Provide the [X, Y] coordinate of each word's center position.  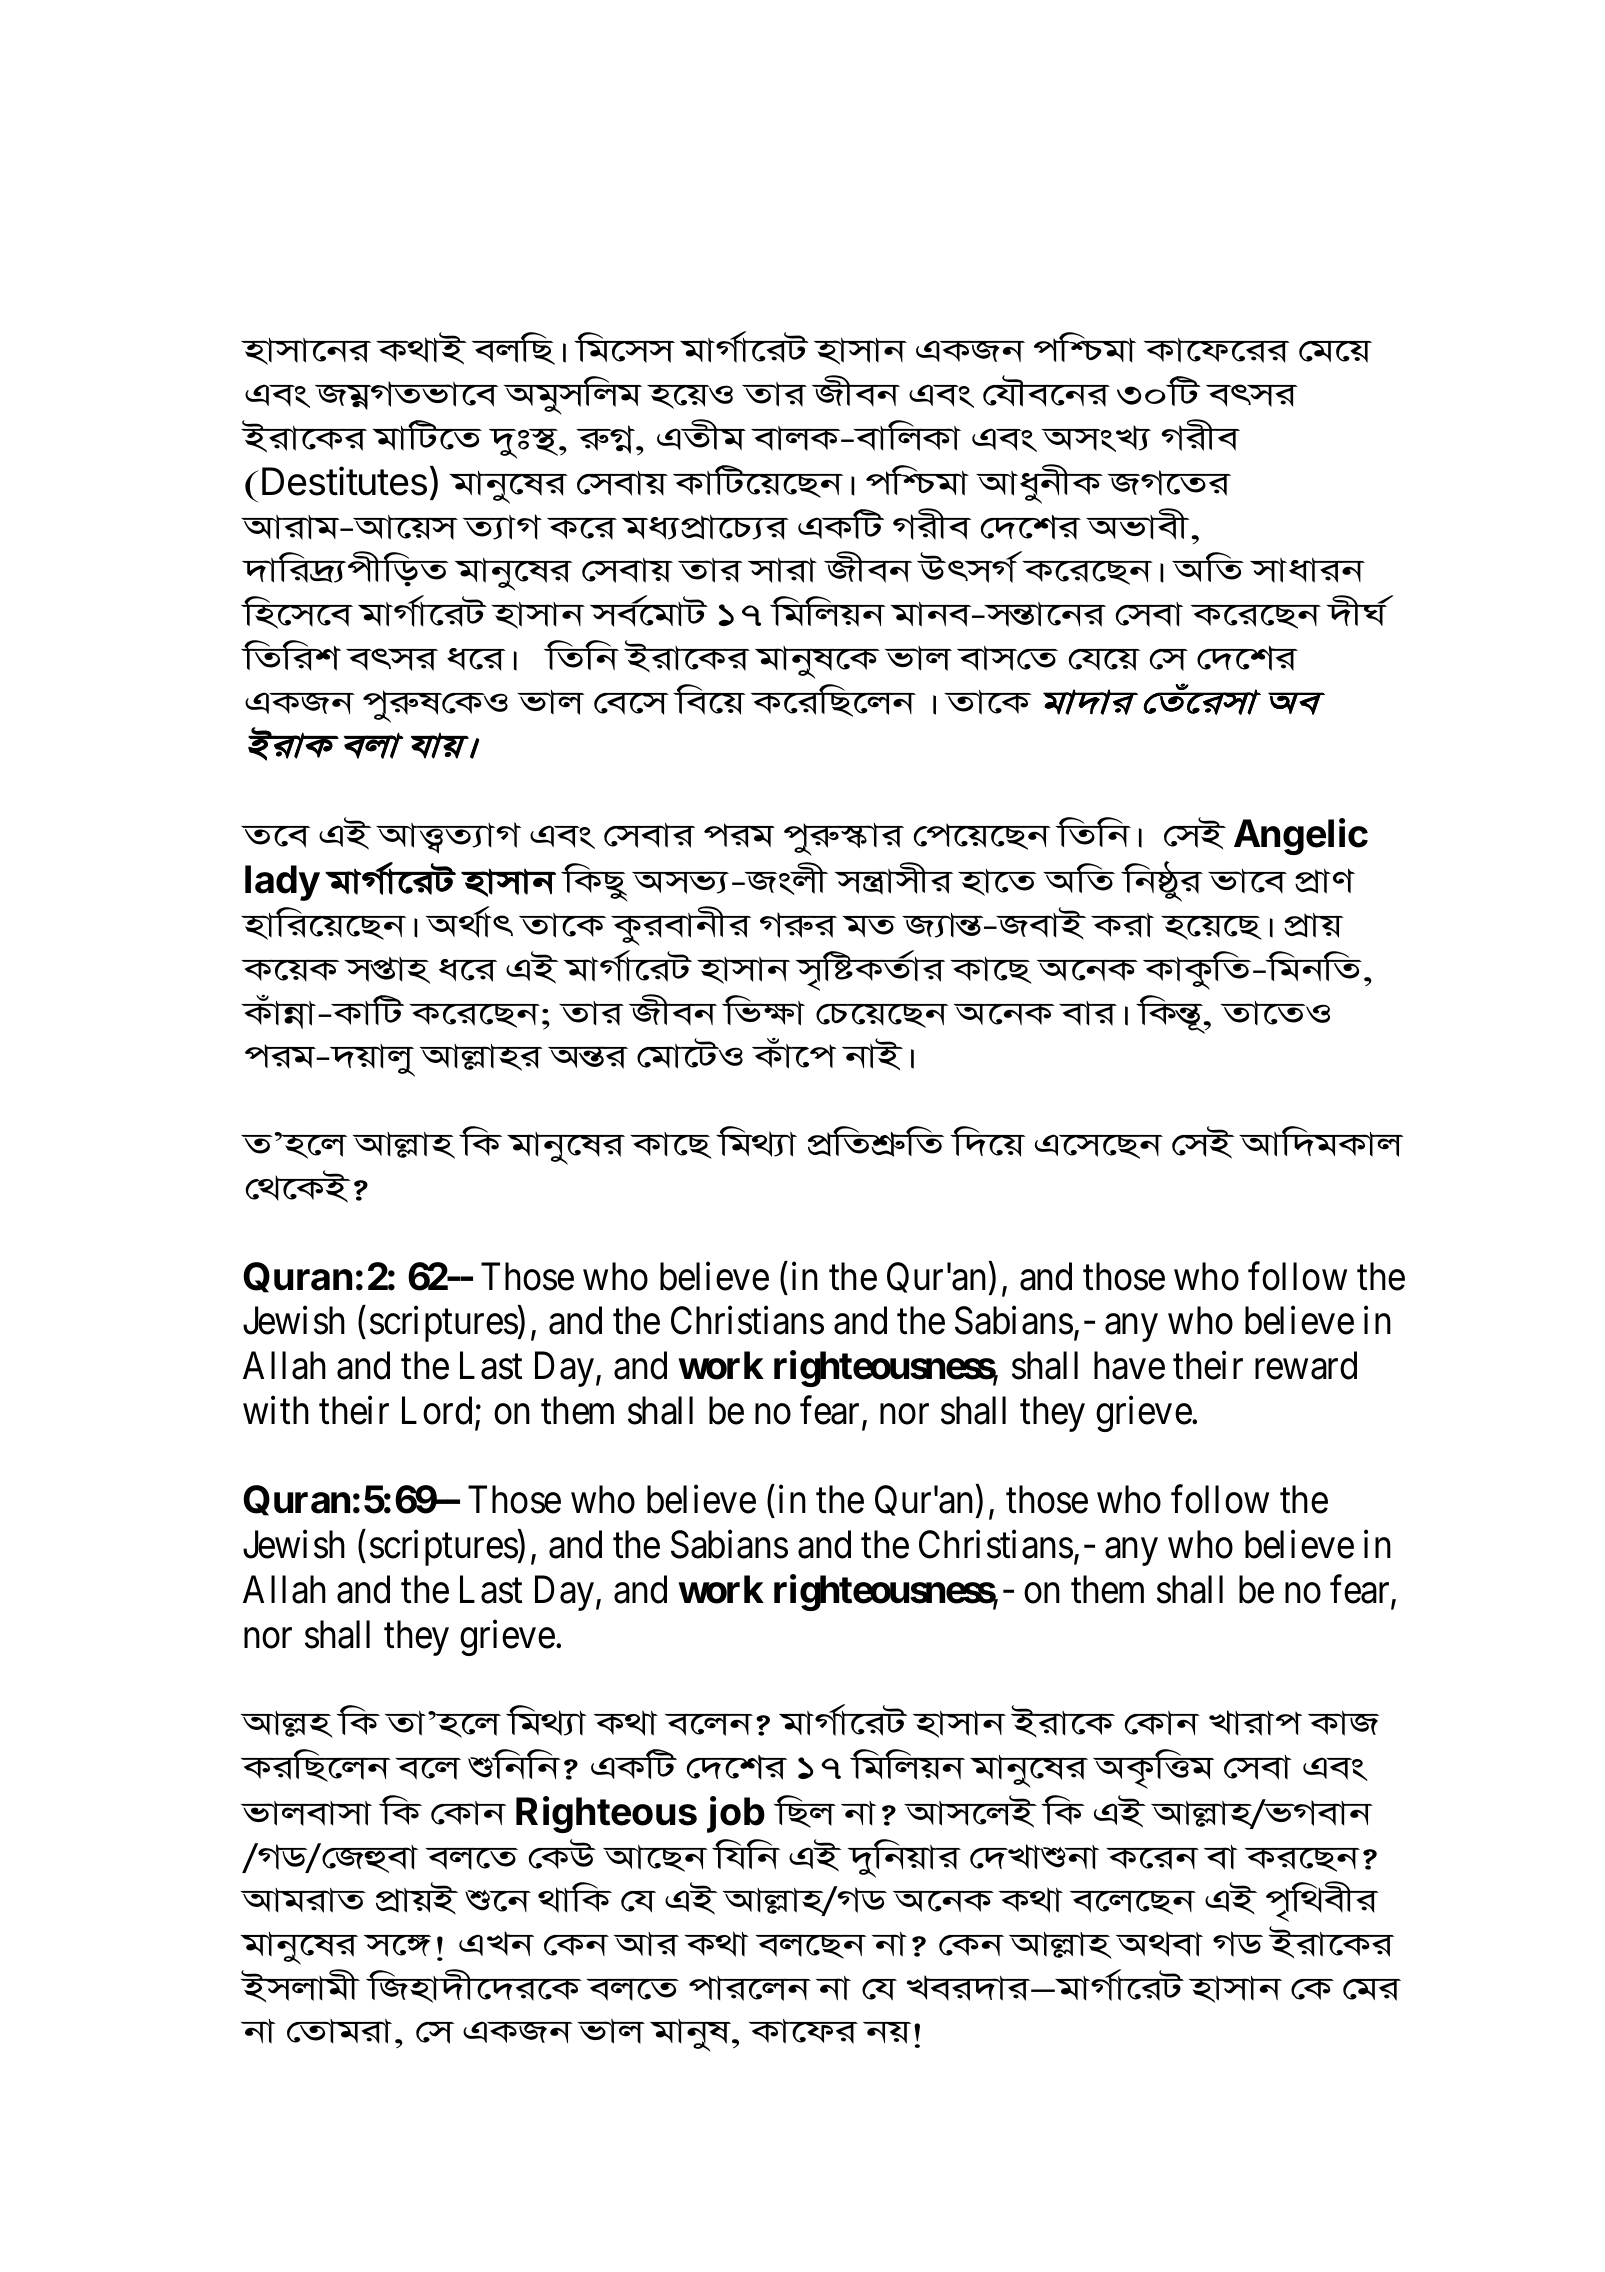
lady [282, 883]
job [736, 1814]
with [276, 1410]
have [1129, 1366]
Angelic [1301, 836]
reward [1306, 1366]
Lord [437, 1410]
